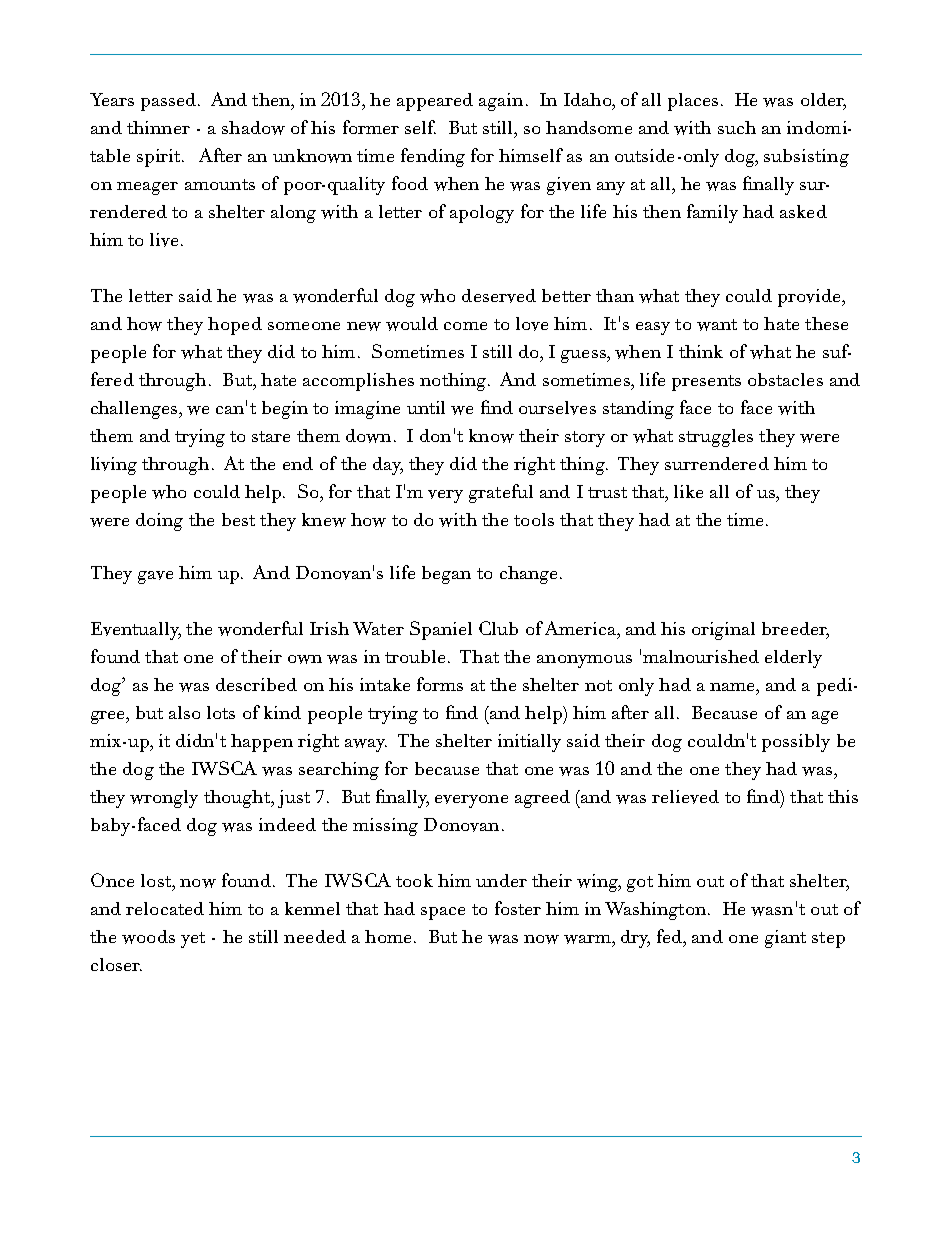 The width and height of the screenshot is (952, 1233). Describe the element at coordinates (443, 913) in the screenshot. I see `space` at that location.
